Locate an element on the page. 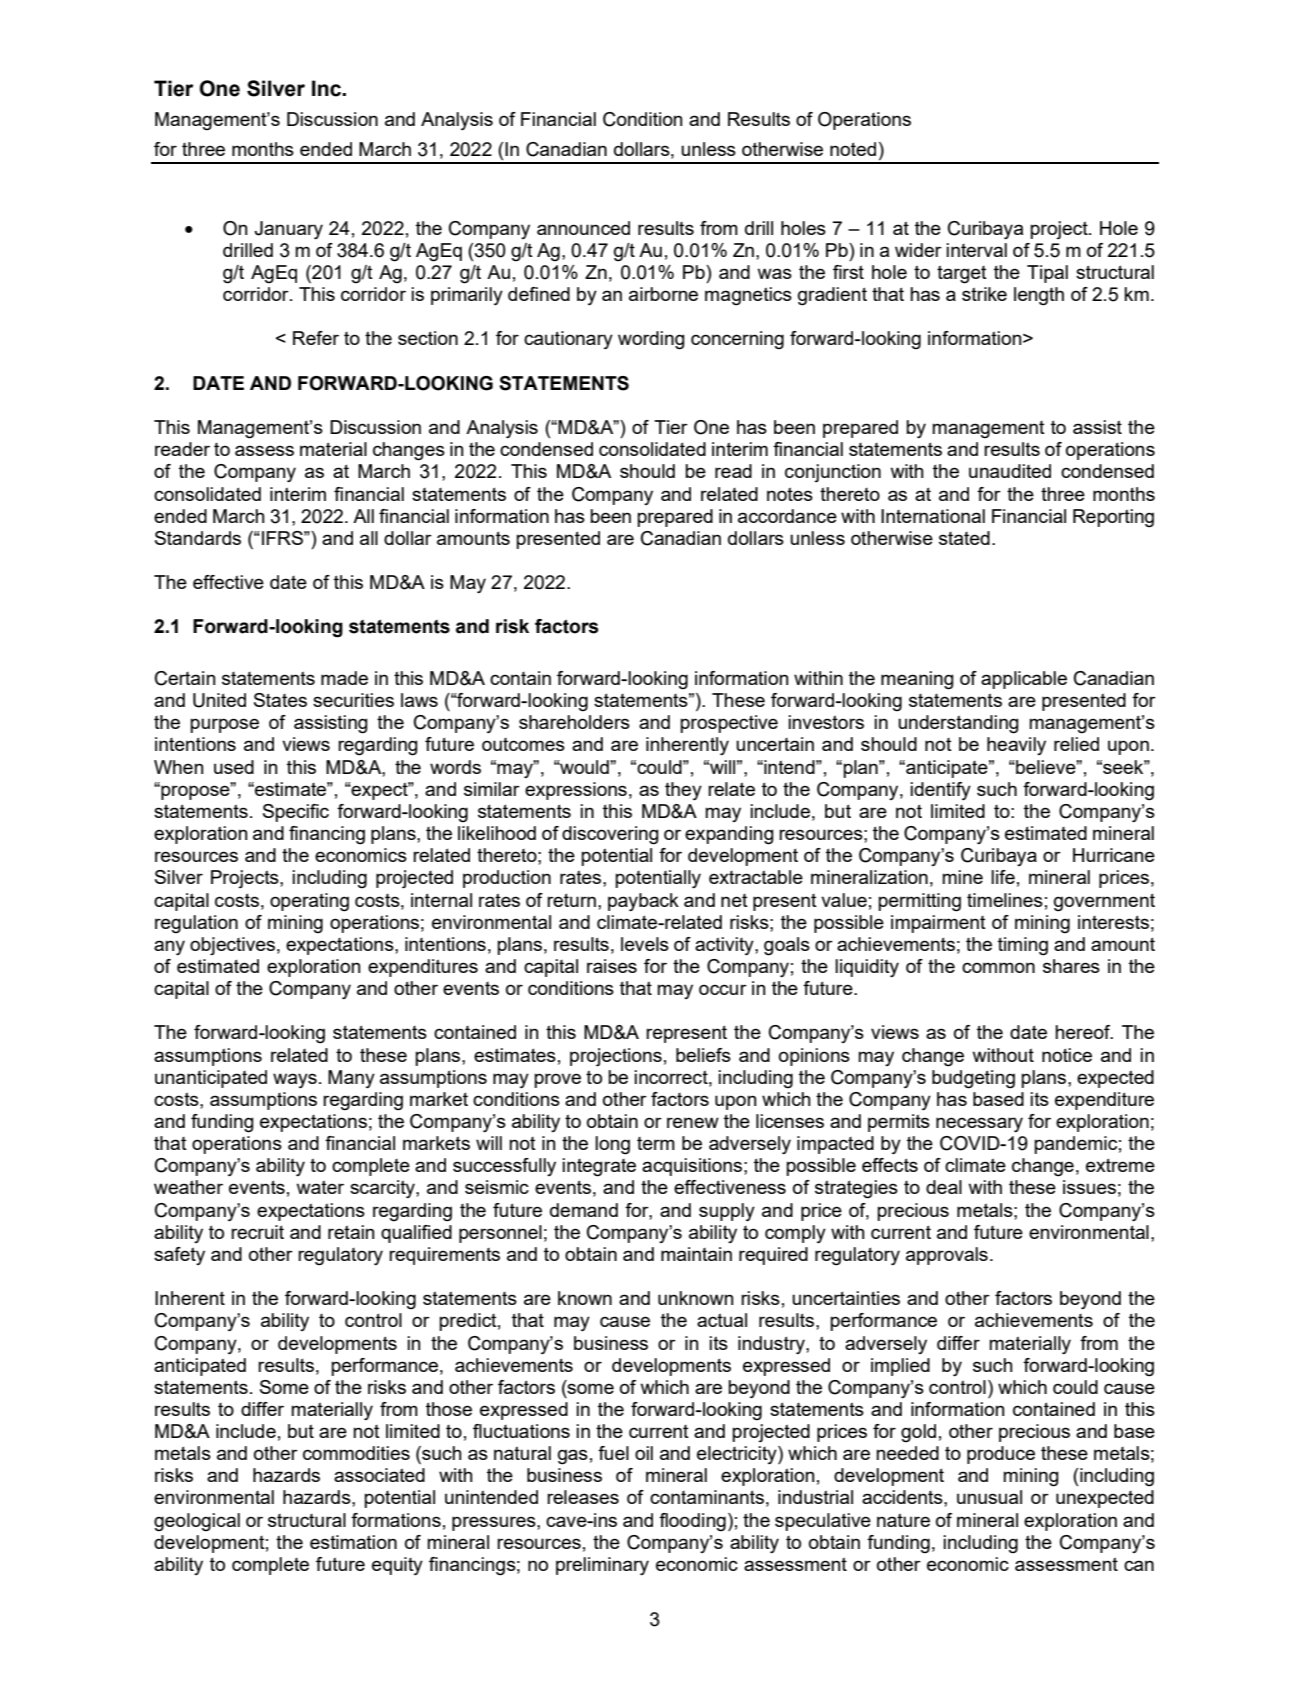 The height and width of the image is (1695, 1310). life is located at coordinates (1003, 877).
